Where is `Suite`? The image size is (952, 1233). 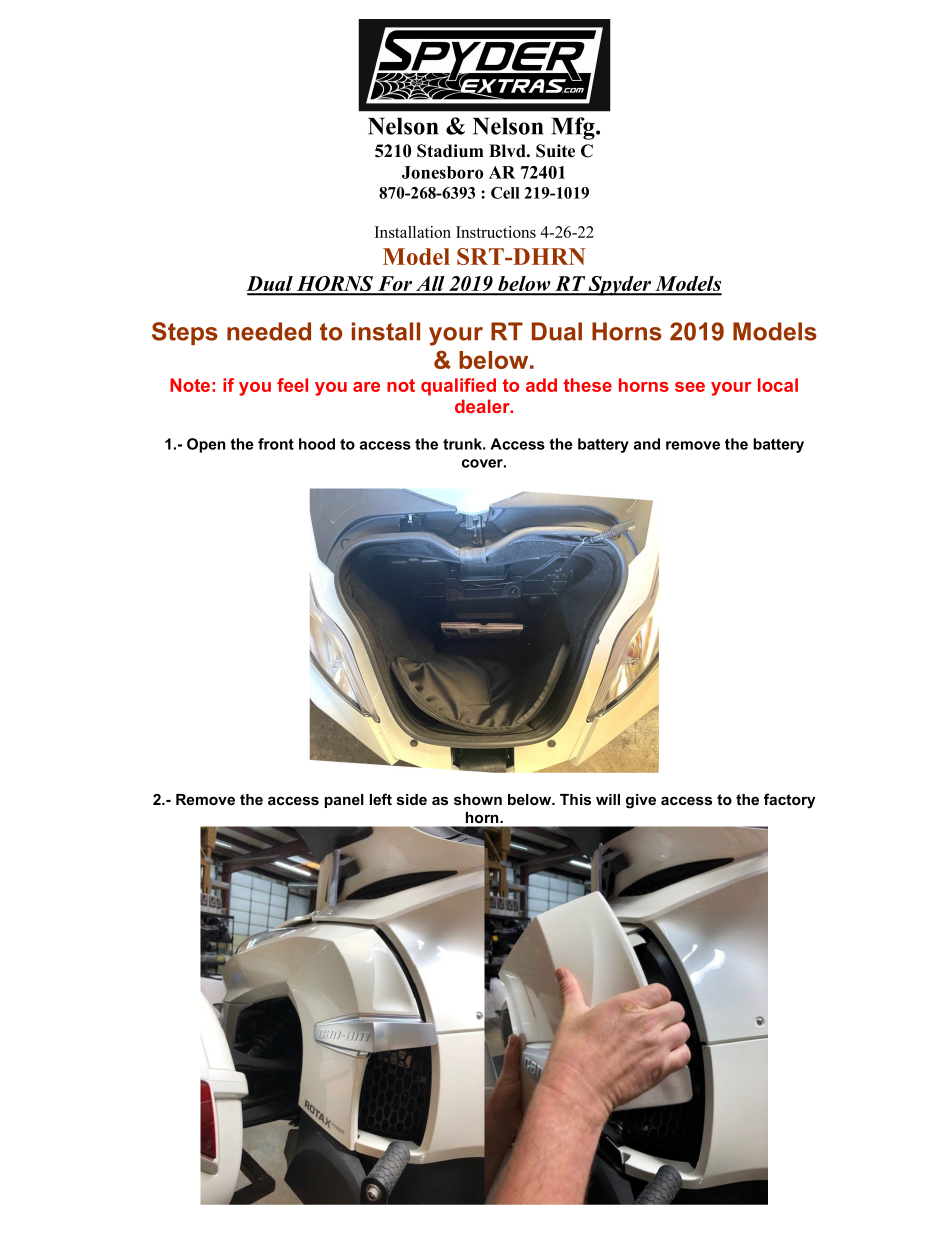 Suite is located at coordinates (555, 151).
